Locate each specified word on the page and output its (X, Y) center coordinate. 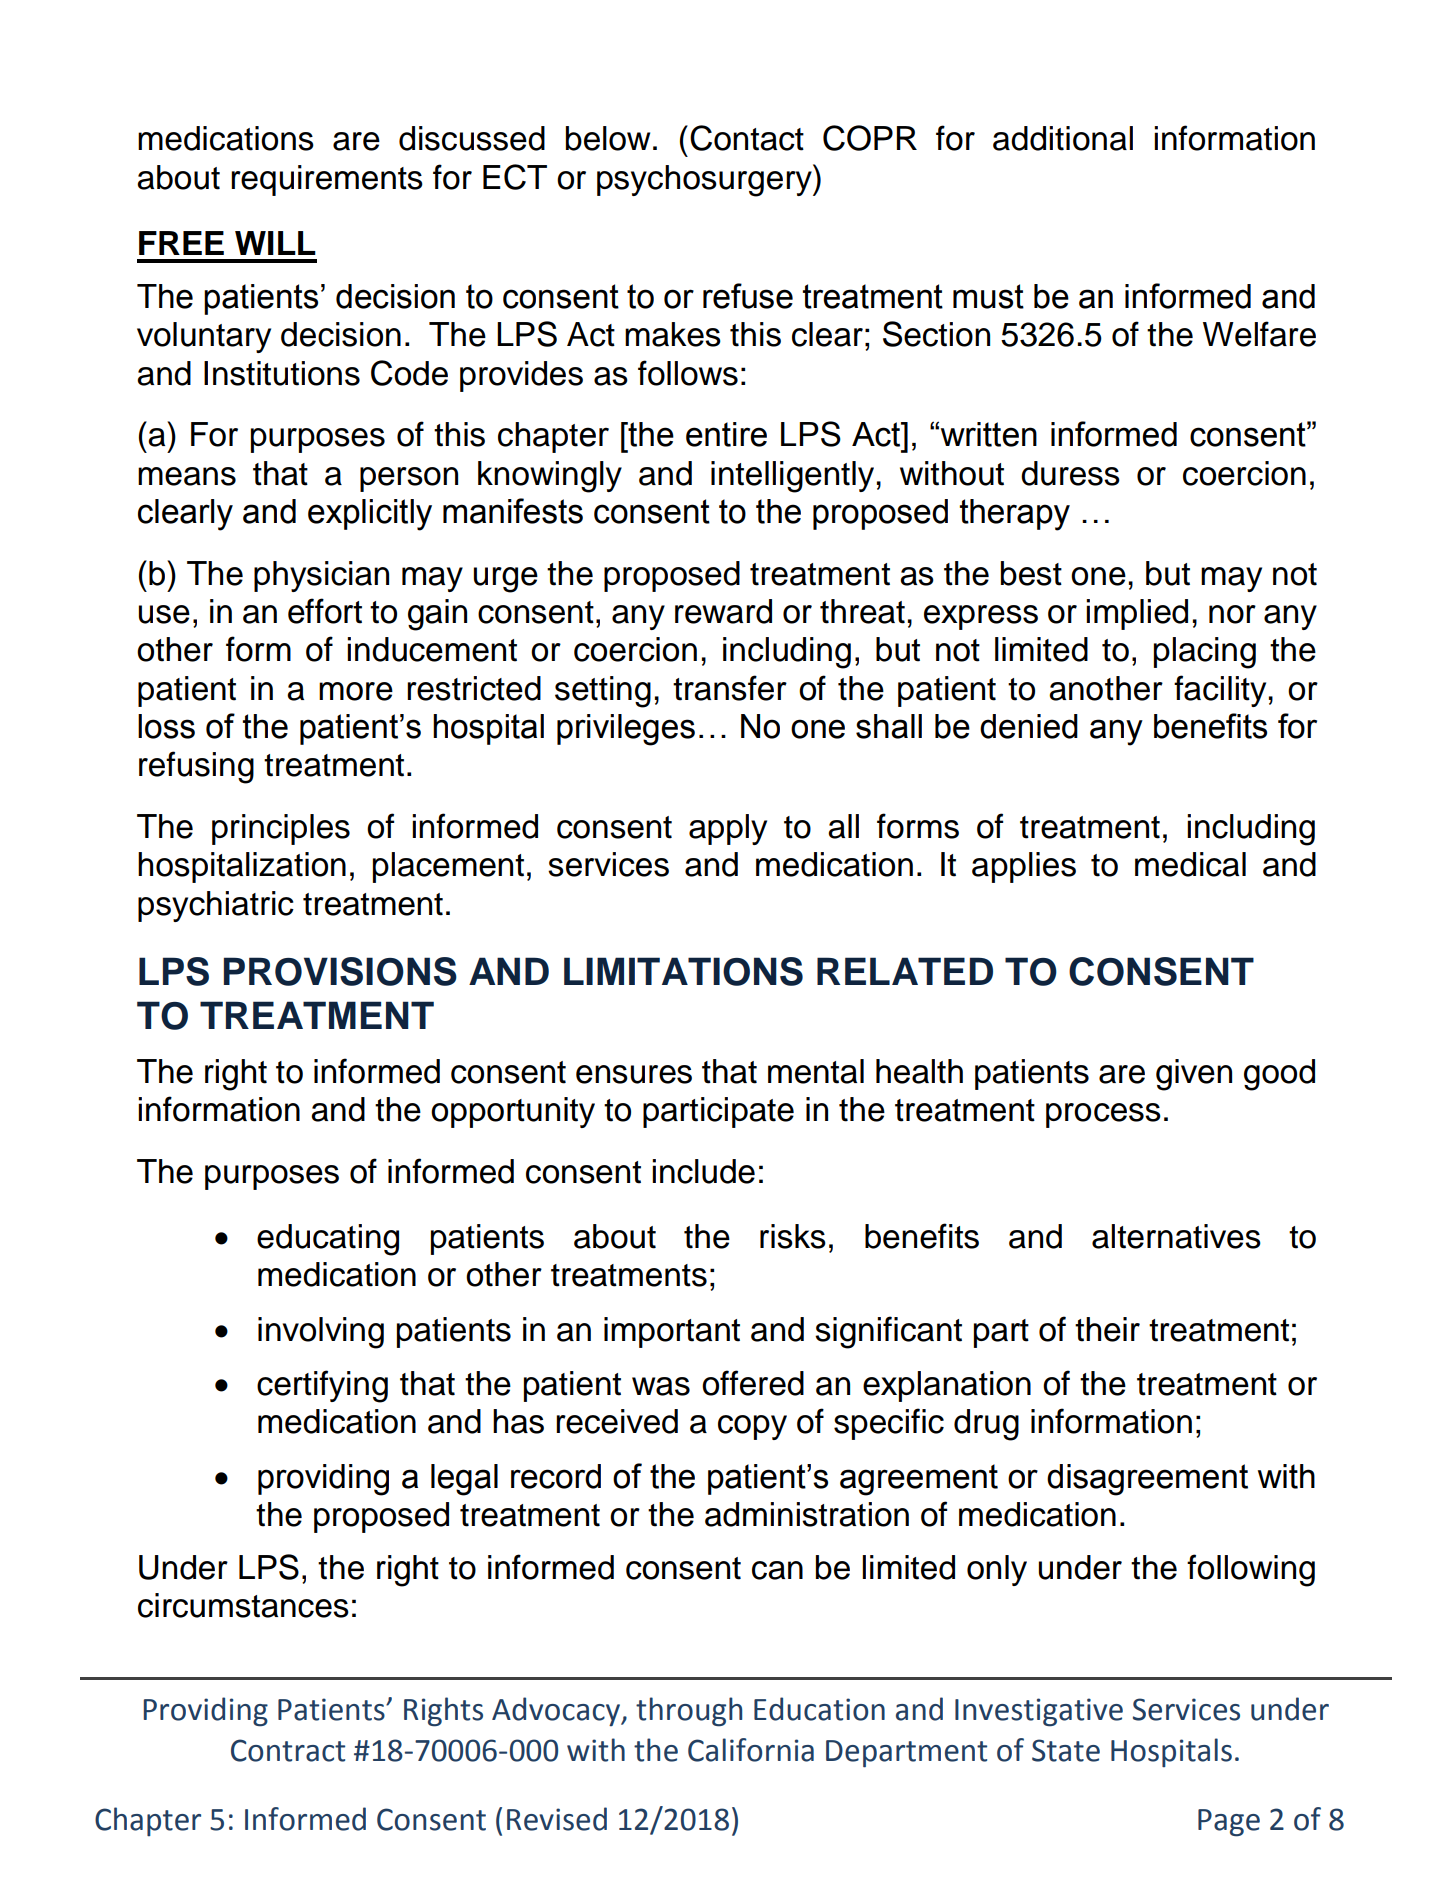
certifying (322, 1386)
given (1194, 1075)
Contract (288, 1750)
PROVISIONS (340, 971)
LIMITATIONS (683, 971)
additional (1063, 138)
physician (321, 576)
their (1107, 1329)
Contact (747, 138)
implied (1137, 614)
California (751, 1750)
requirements (327, 180)
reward (723, 611)
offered (753, 1383)
